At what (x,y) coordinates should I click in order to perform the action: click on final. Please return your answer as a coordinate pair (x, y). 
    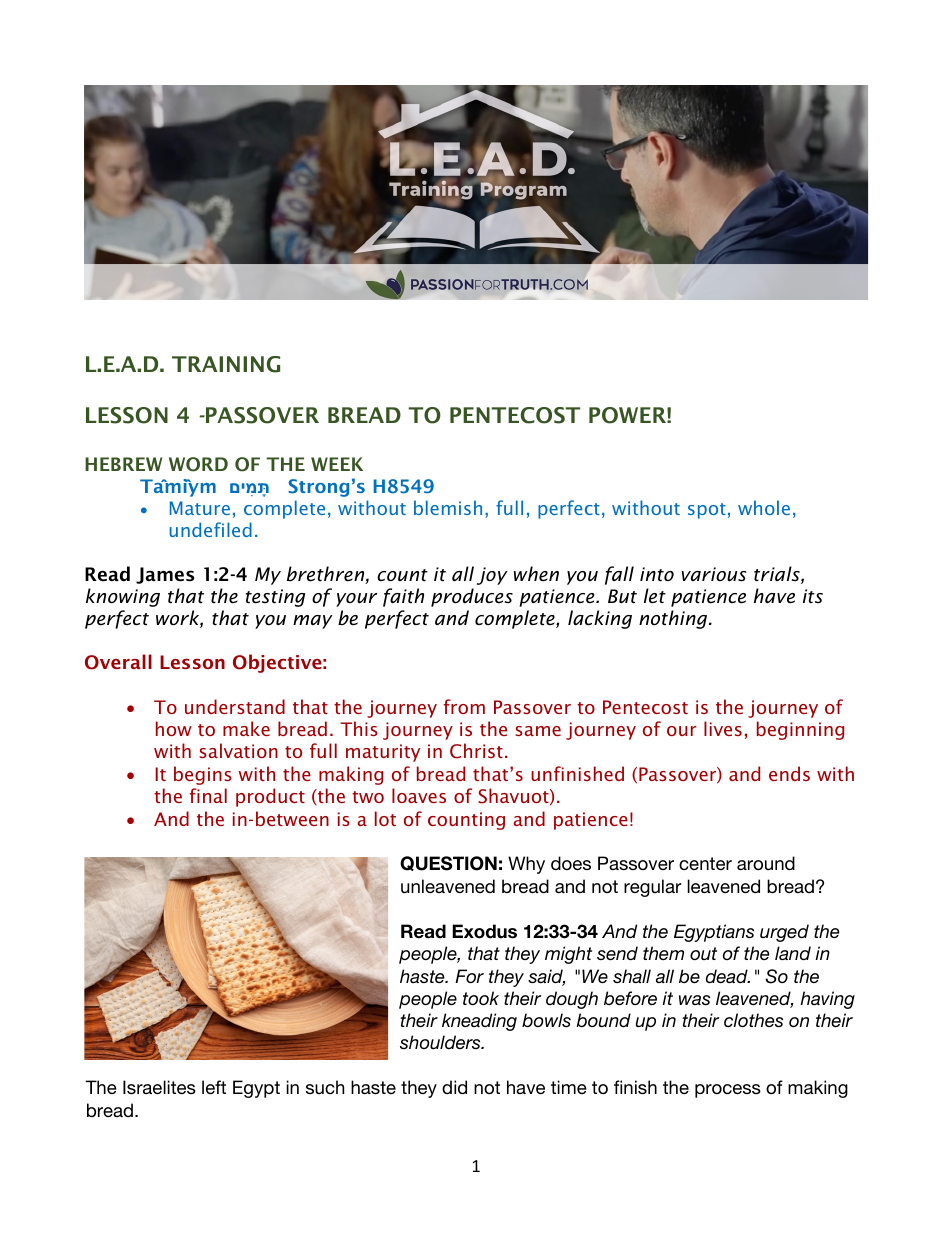
    Looking at the image, I should click on (208, 795).
